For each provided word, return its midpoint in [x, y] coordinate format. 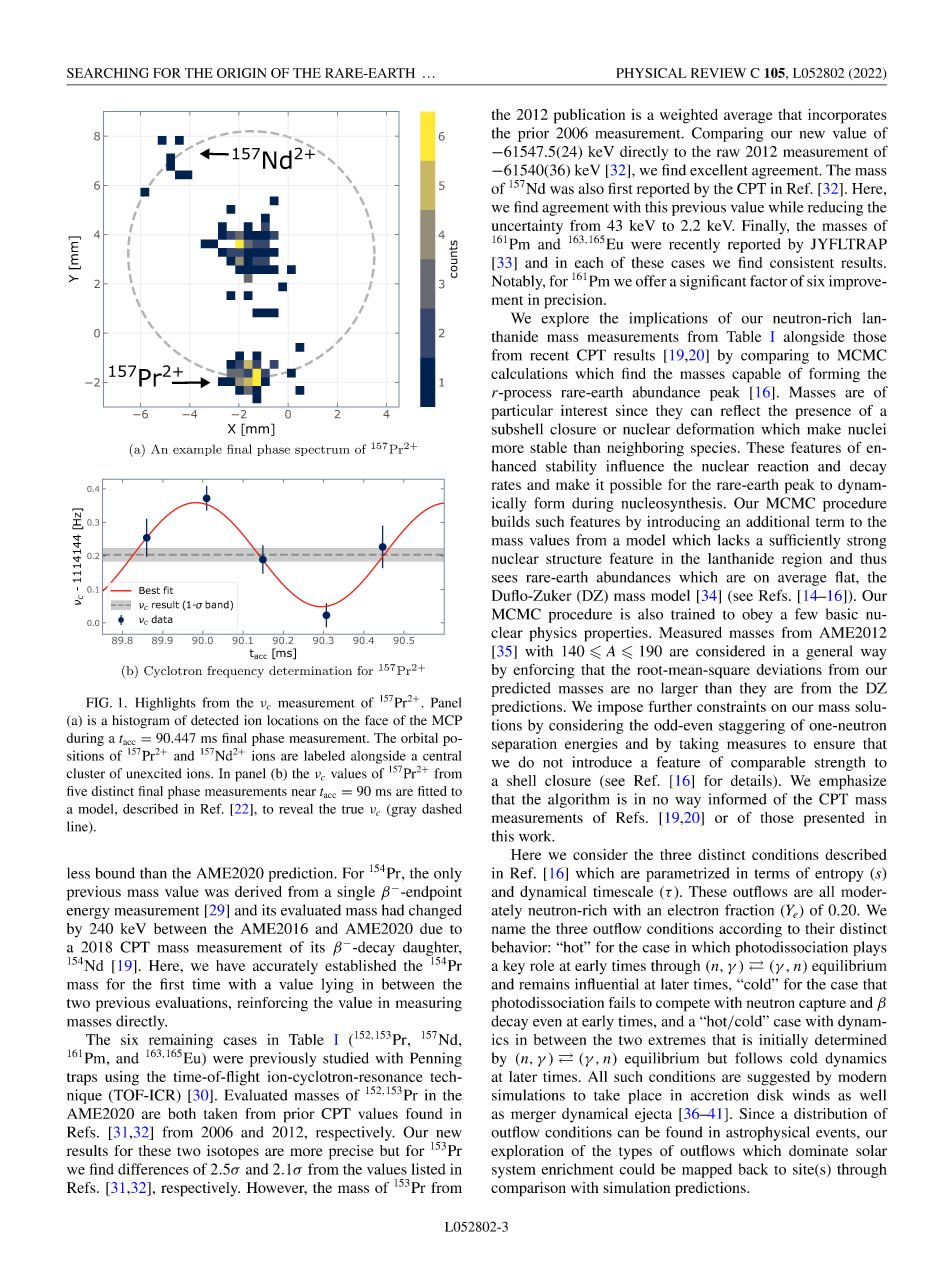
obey [757, 615]
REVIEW [718, 73]
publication [589, 116]
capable [756, 375]
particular [522, 412]
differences [153, 1169]
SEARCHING [108, 73]
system [514, 1172]
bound [115, 873]
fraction [749, 910]
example [197, 450]
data [162, 619]
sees [505, 579]
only [448, 874]
